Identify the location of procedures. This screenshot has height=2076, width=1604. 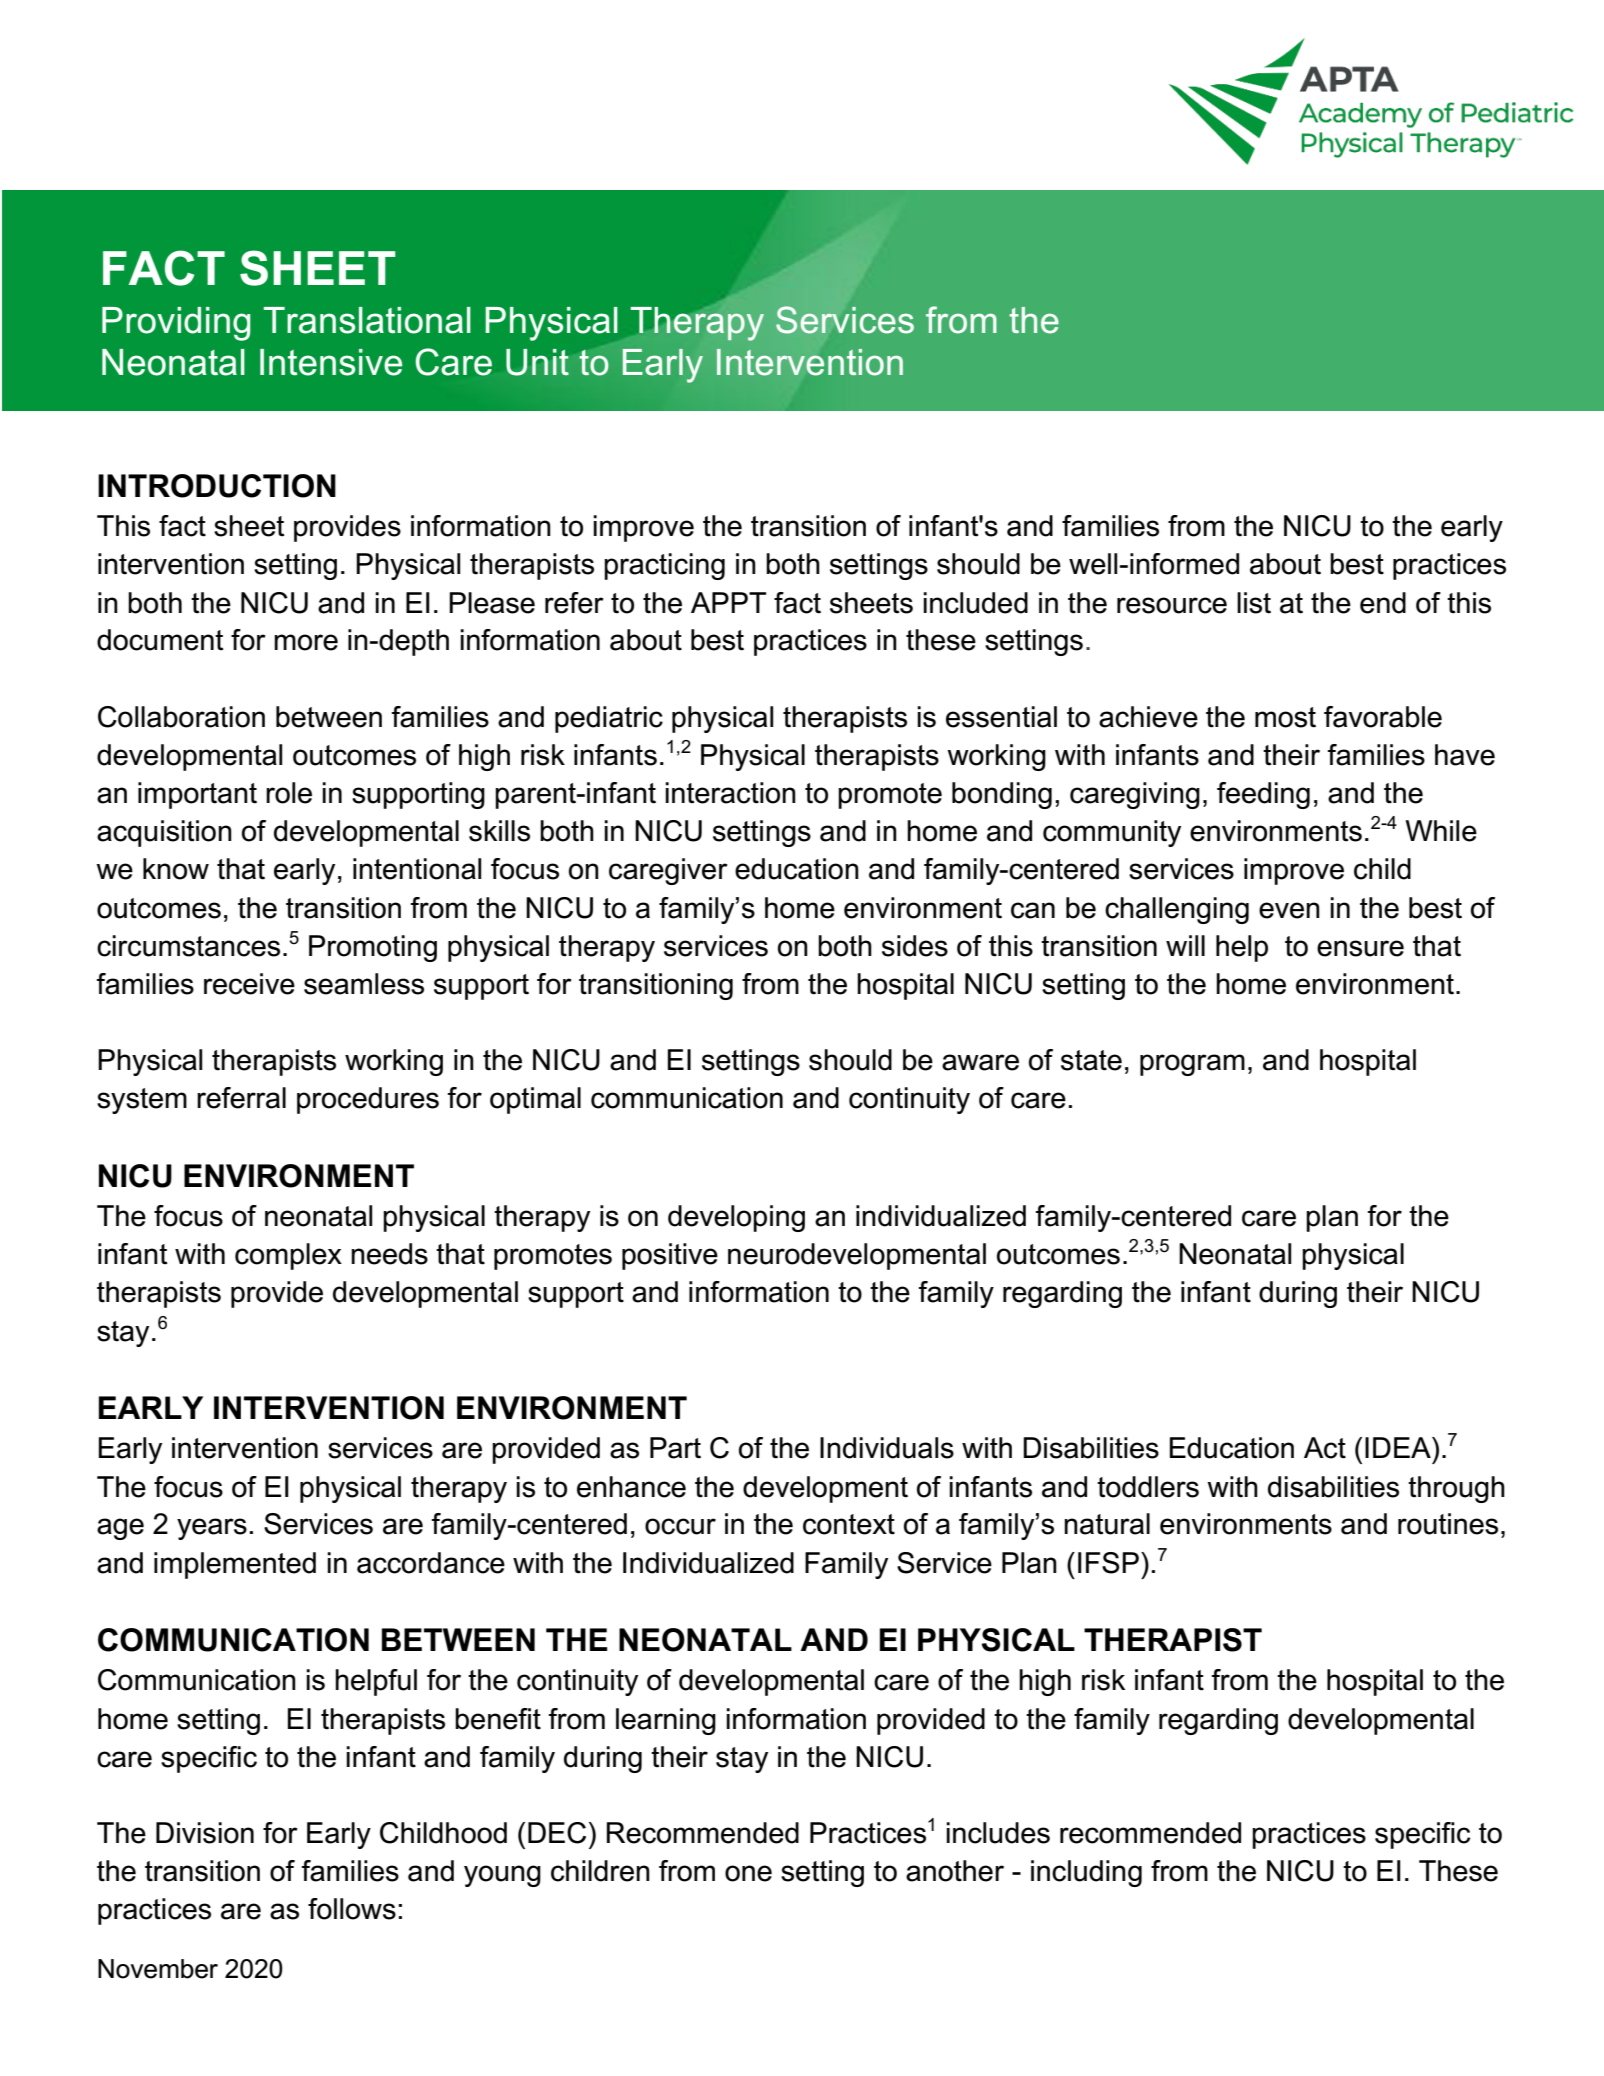
(368, 1100).
